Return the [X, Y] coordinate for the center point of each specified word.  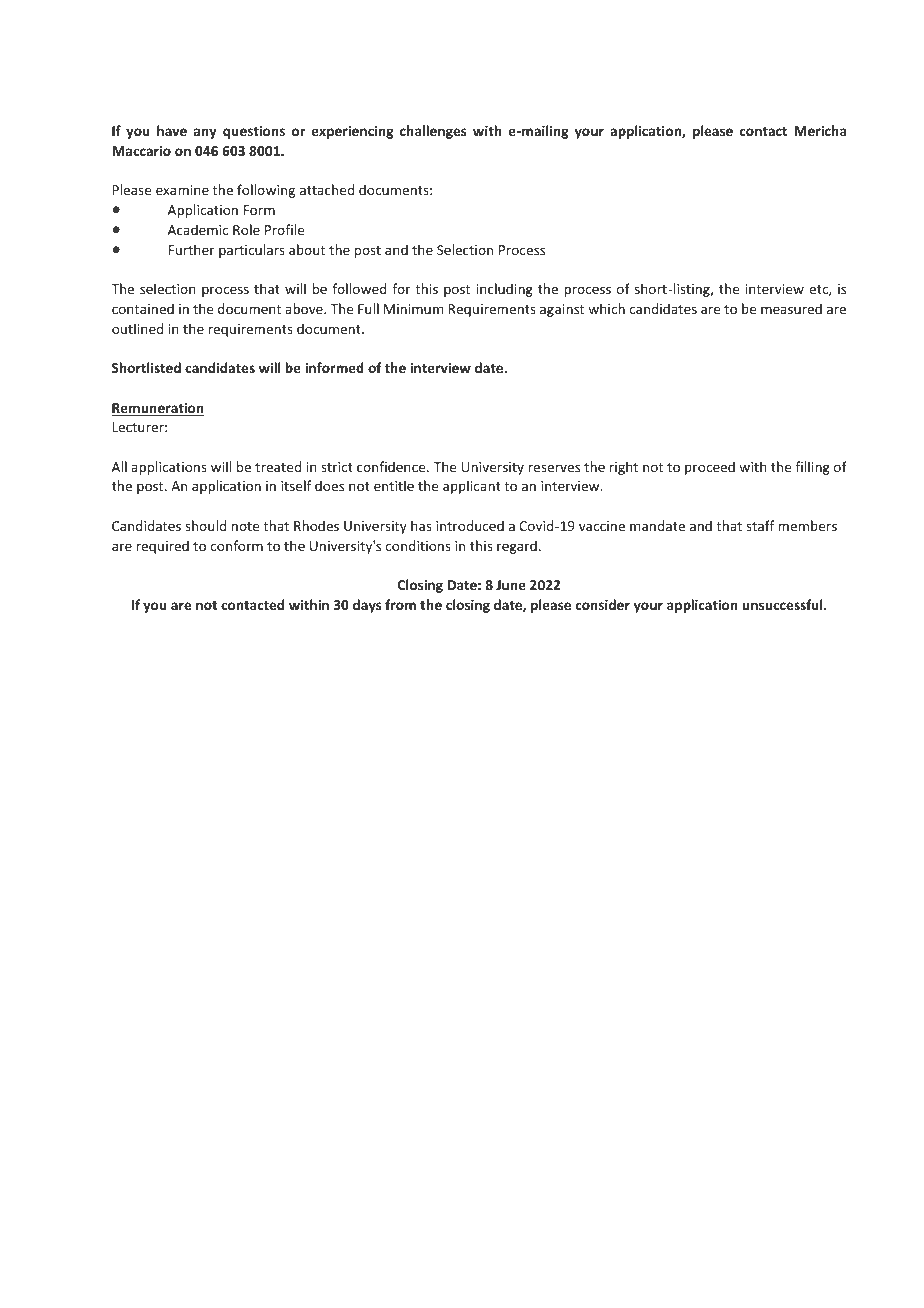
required [163, 547]
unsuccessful [783, 604]
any [205, 133]
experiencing [353, 132]
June [511, 585]
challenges [433, 132]
